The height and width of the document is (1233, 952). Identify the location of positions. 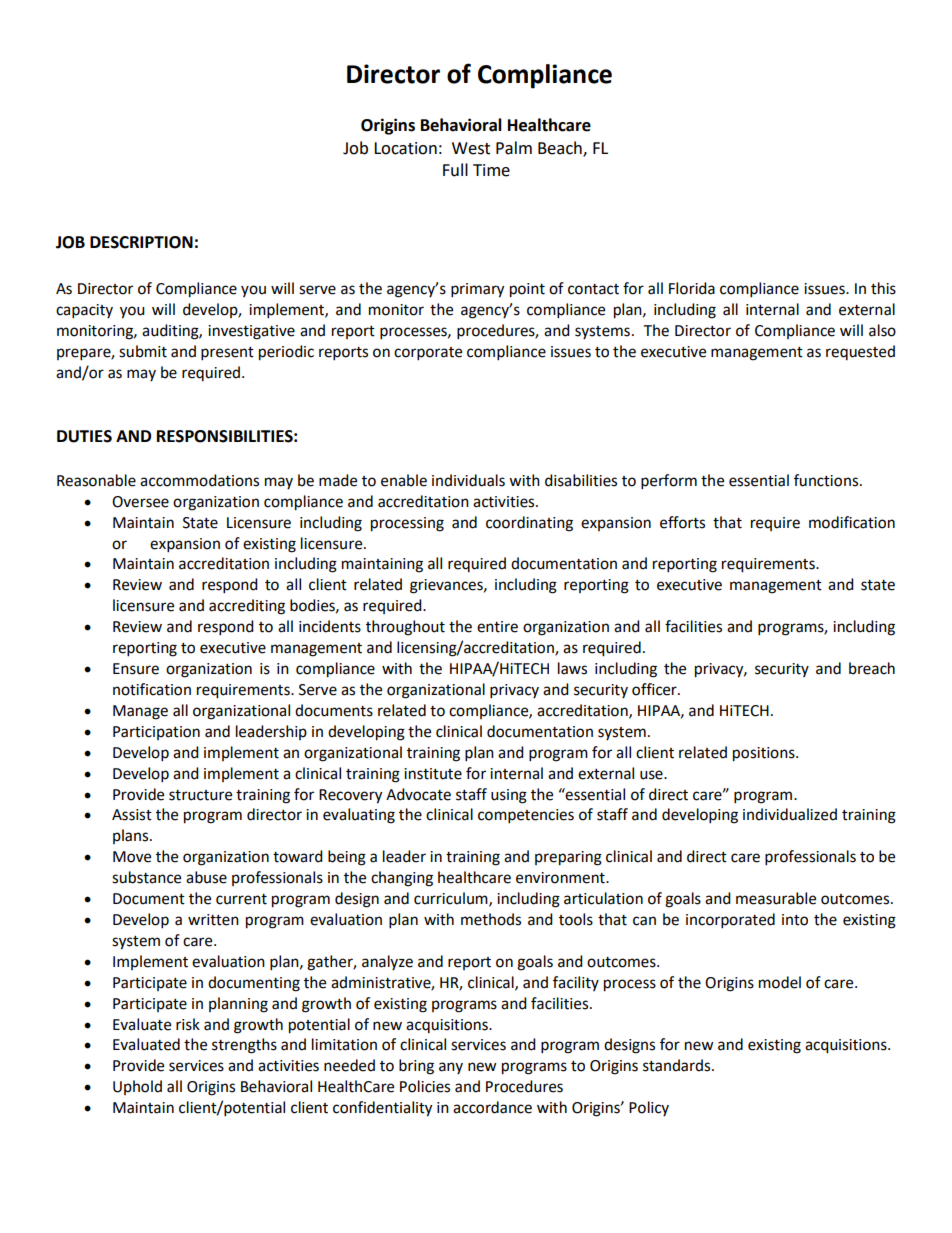
(765, 754).
